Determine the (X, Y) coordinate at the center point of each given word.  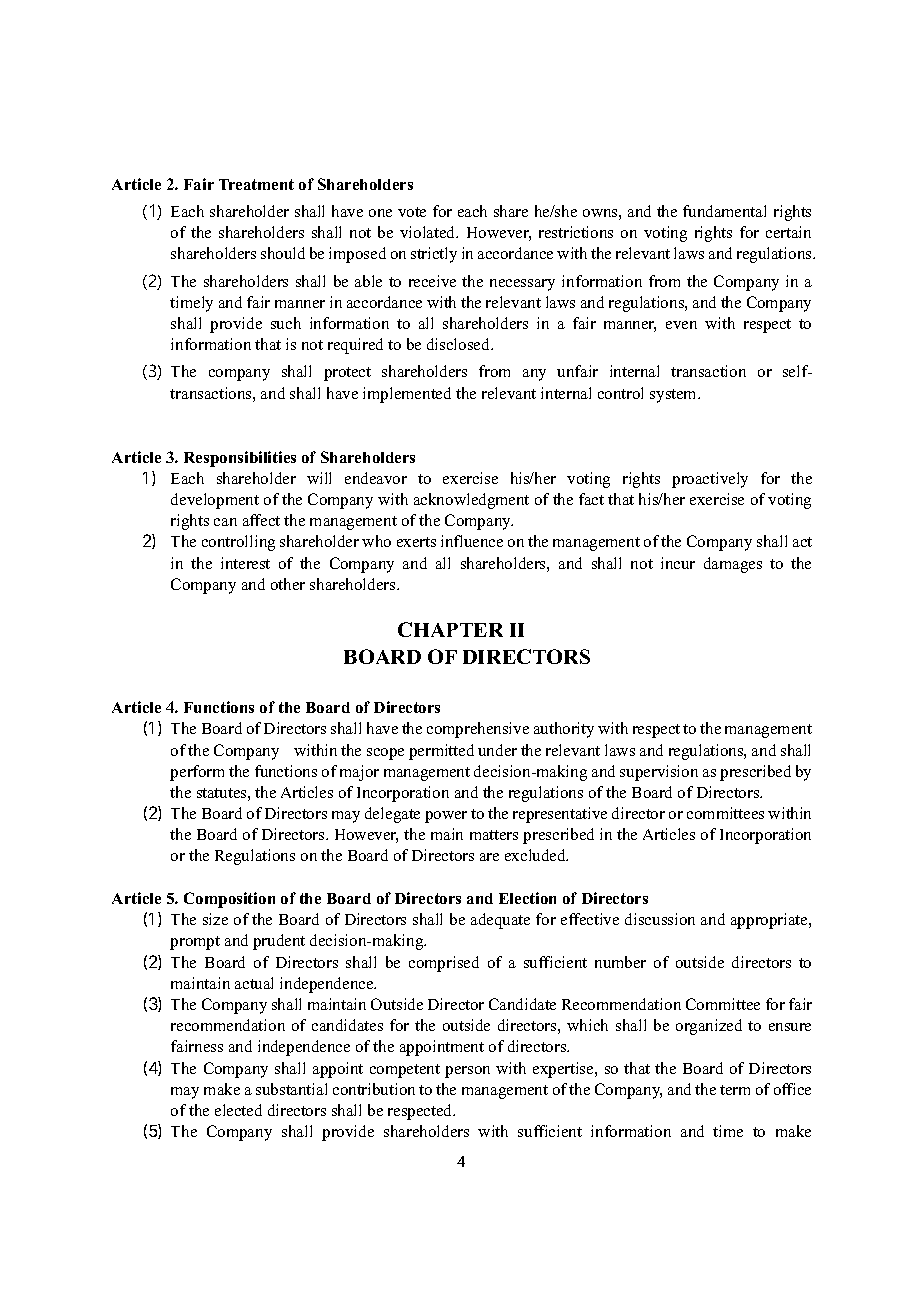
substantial (291, 1089)
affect (261, 520)
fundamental (724, 211)
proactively (710, 480)
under (497, 750)
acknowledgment (471, 501)
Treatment (256, 184)
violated (429, 232)
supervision (659, 773)
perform (197, 773)
